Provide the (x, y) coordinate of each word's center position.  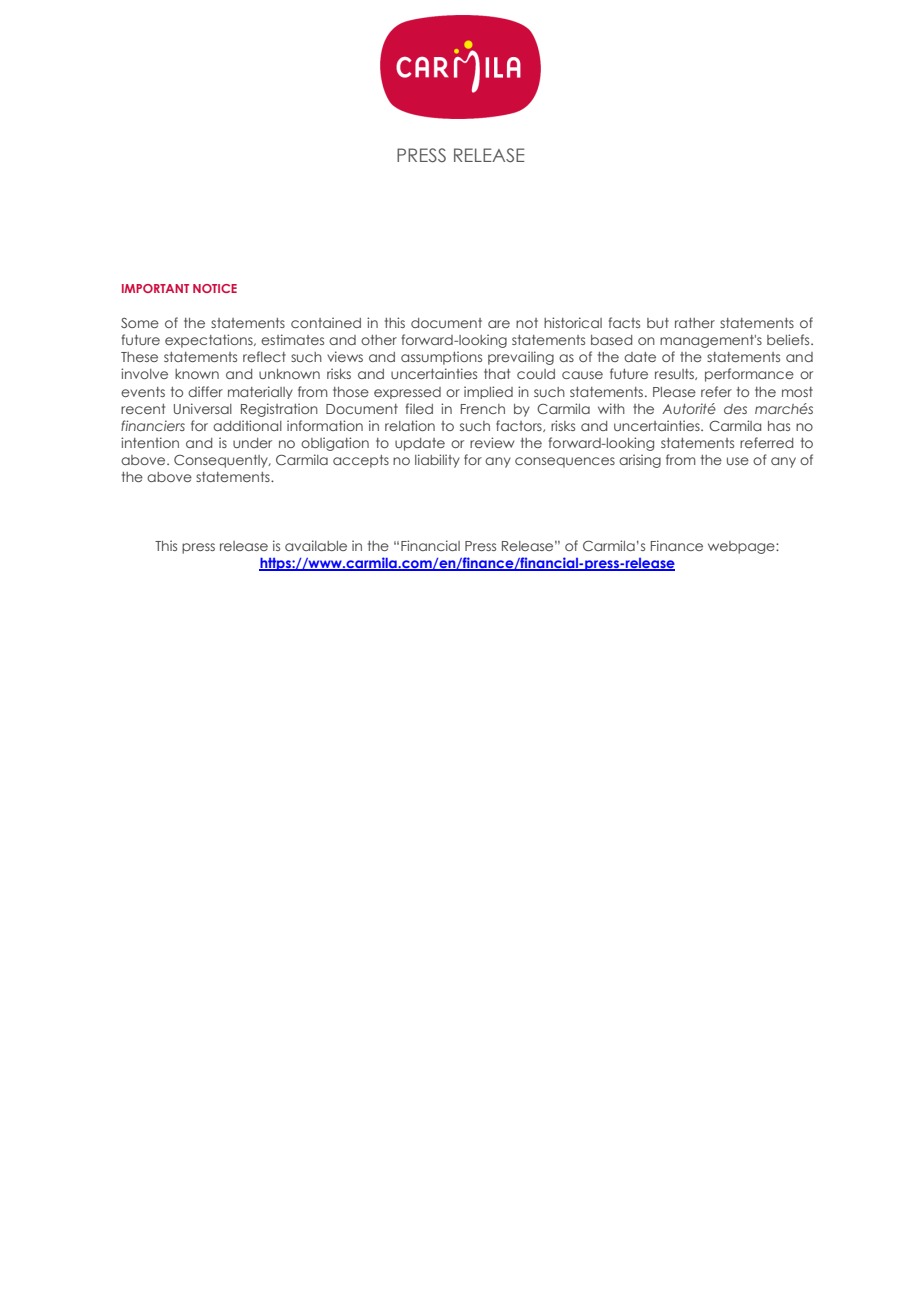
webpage (742, 547)
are (499, 324)
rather (695, 323)
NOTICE (215, 288)
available (316, 545)
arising (640, 461)
